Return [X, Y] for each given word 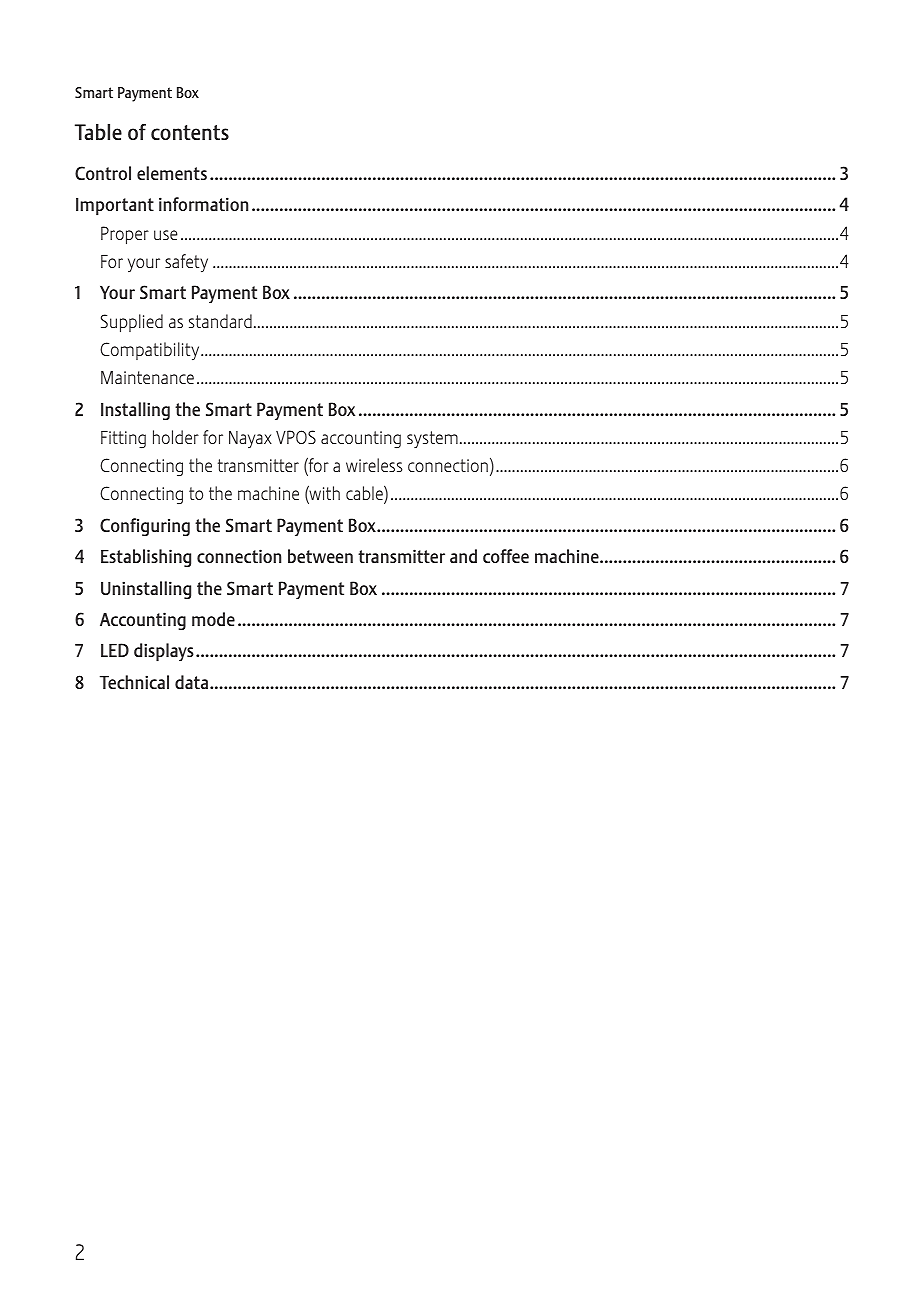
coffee [506, 556]
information [203, 204]
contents [190, 132]
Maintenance [147, 377]
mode [213, 619]
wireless [374, 465]
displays [164, 652]
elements [172, 173]
